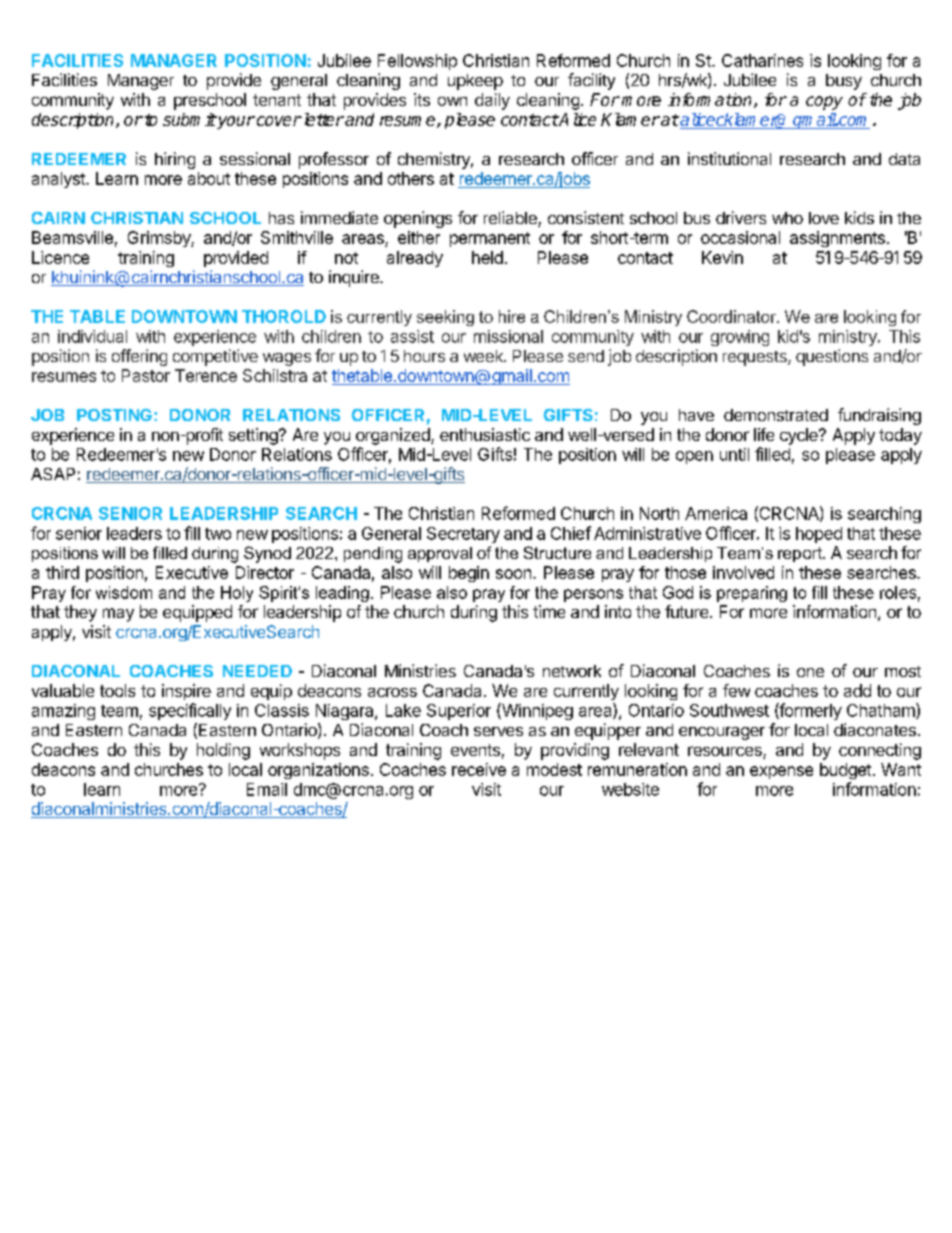 This page has width=952, height=1233. I want to click on POSTING, so click(114, 415).
